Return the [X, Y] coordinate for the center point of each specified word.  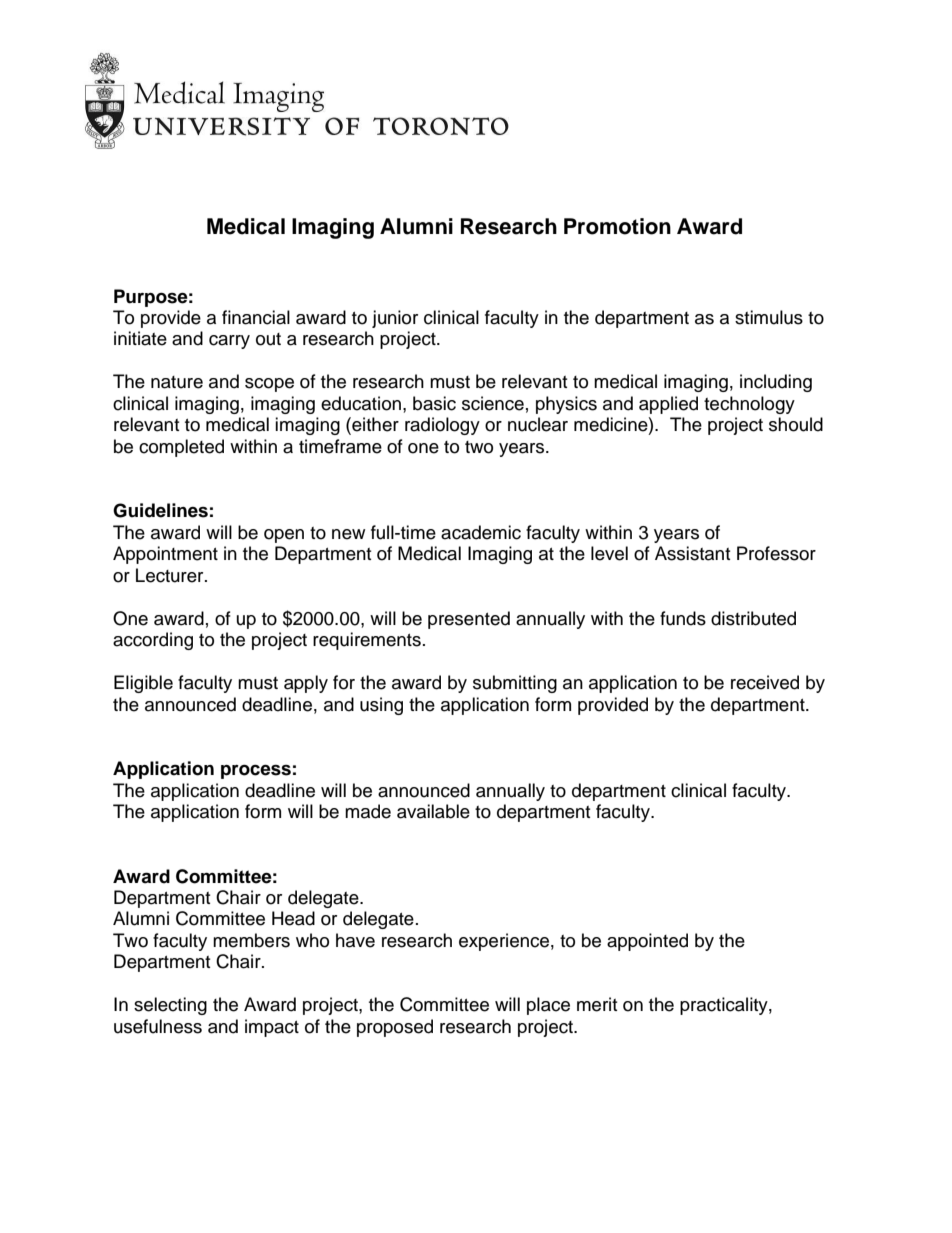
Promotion [617, 226]
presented [469, 620]
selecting [170, 1006]
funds [683, 618]
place [548, 1006]
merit [597, 1004]
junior [395, 319]
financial [256, 317]
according [153, 641]
